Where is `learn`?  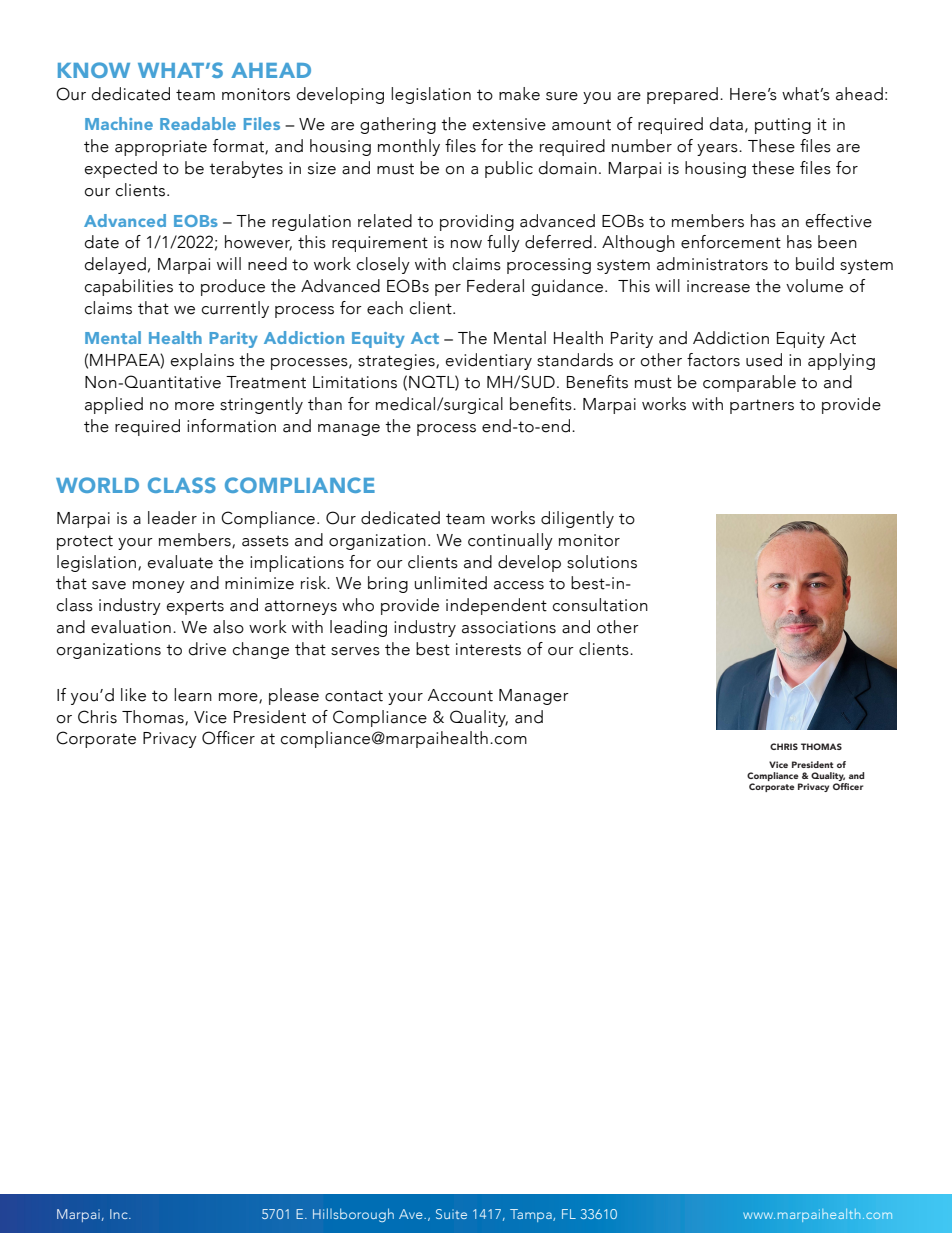 learn is located at coordinates (193, 695).
